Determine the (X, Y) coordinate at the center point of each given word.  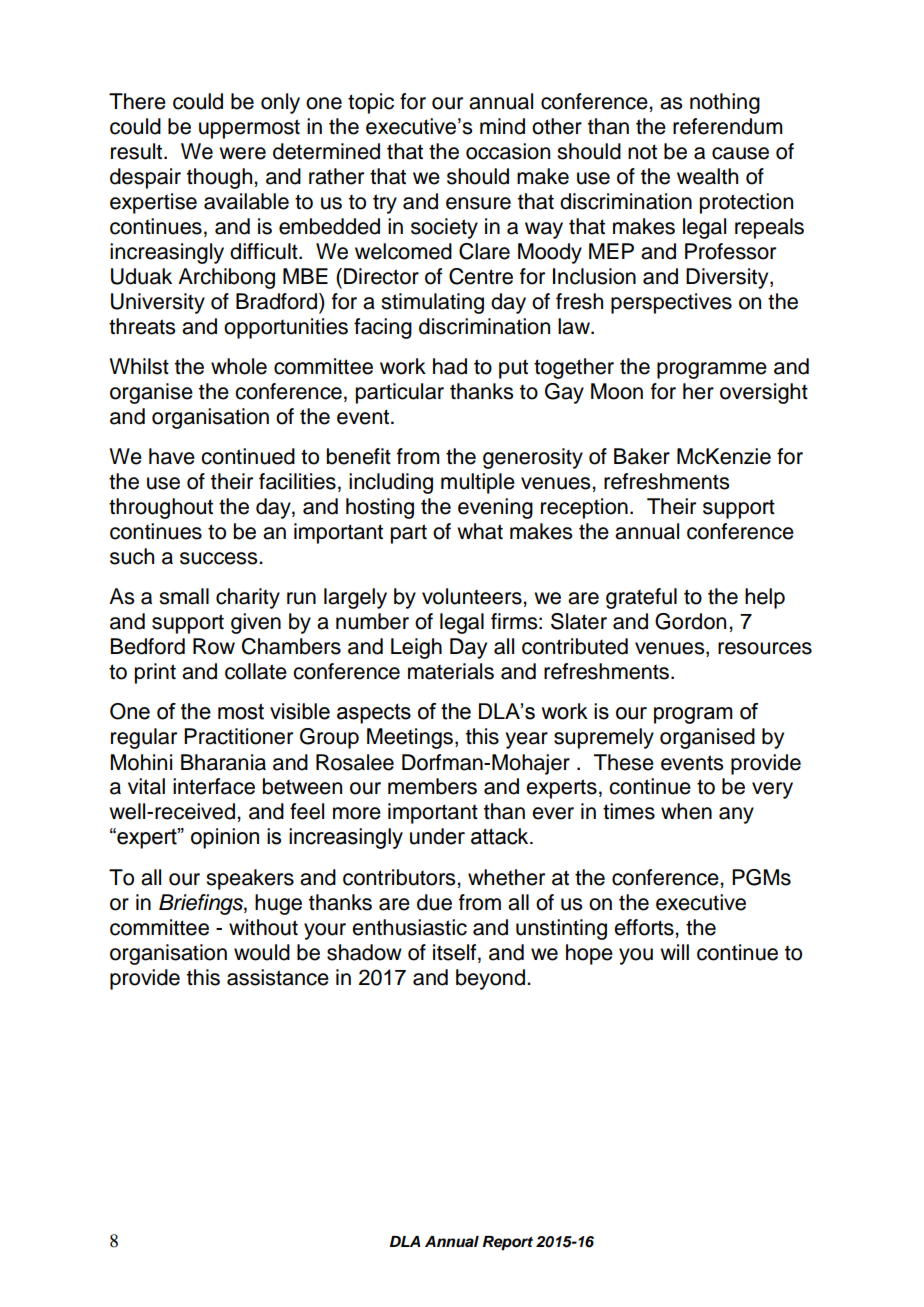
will (674, 952)
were (242, 153)
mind (502, 126)
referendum (728, 126)
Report (508, 1243)
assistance (278, 977)
